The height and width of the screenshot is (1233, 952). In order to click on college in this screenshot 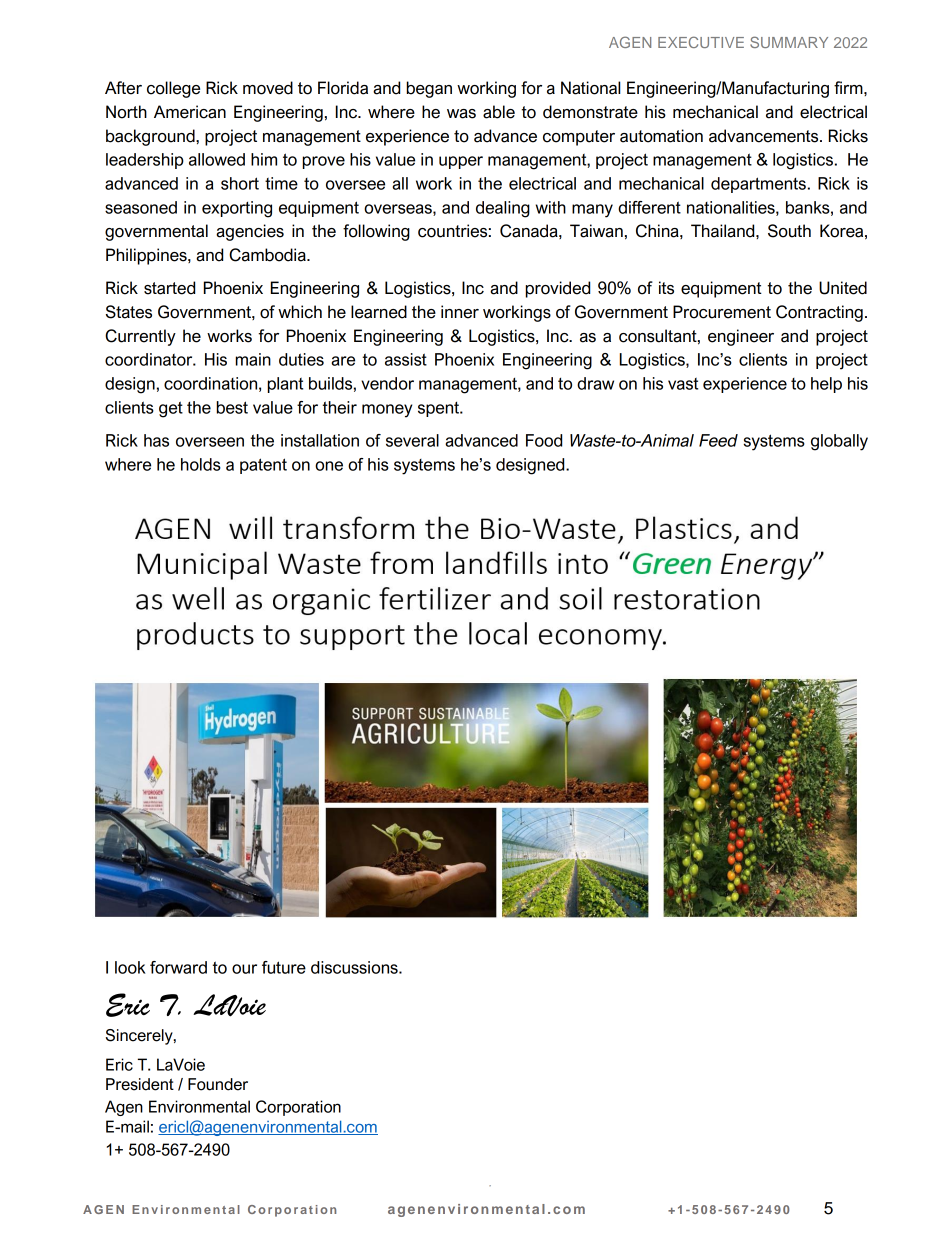, I will do `click(173, 89)`.
